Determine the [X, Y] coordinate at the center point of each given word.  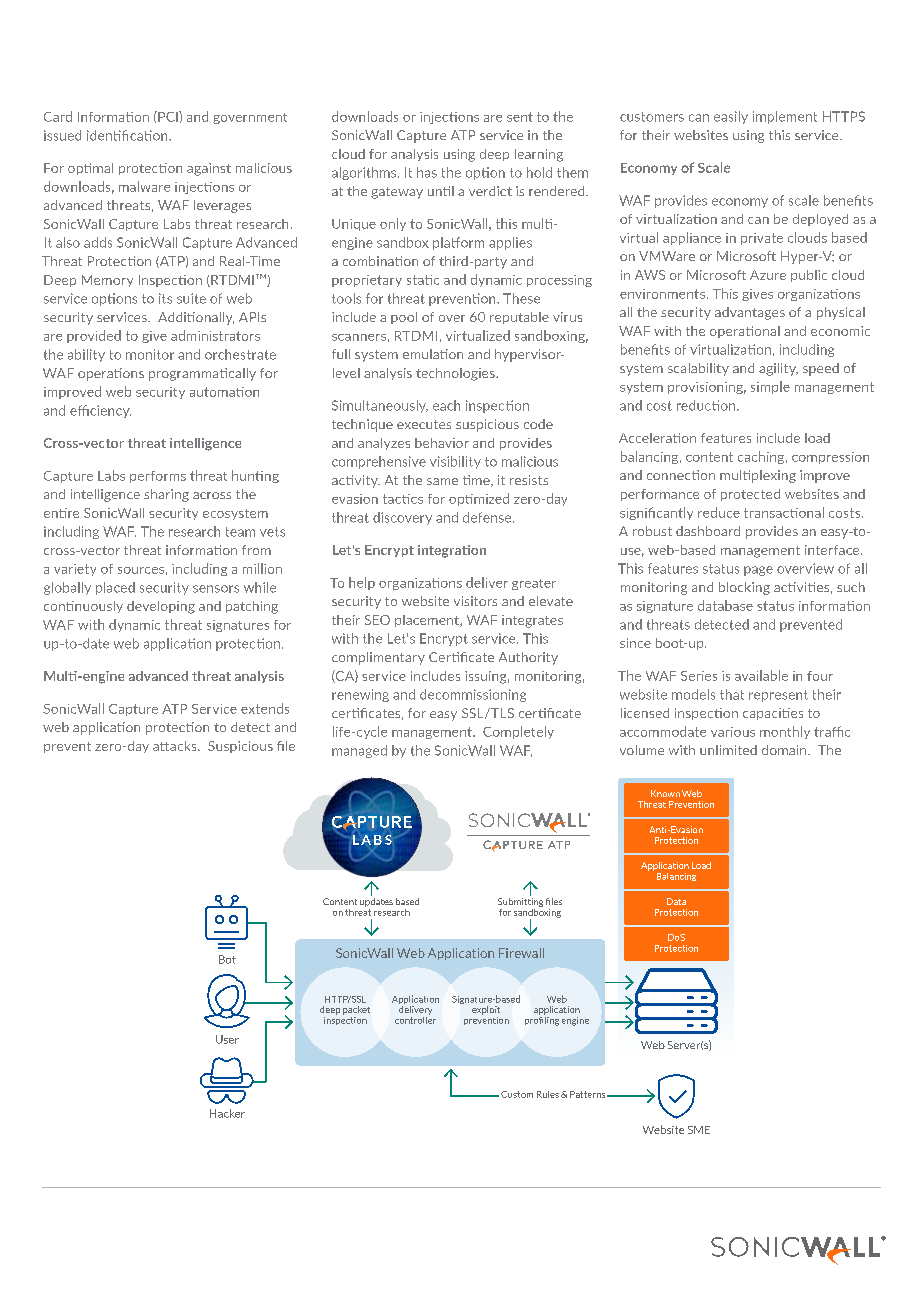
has [427, 172]
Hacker [227, 1113]
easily [731, 117]
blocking [744, 588]
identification [128, 135]
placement [428, 621]
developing [161, 607]
